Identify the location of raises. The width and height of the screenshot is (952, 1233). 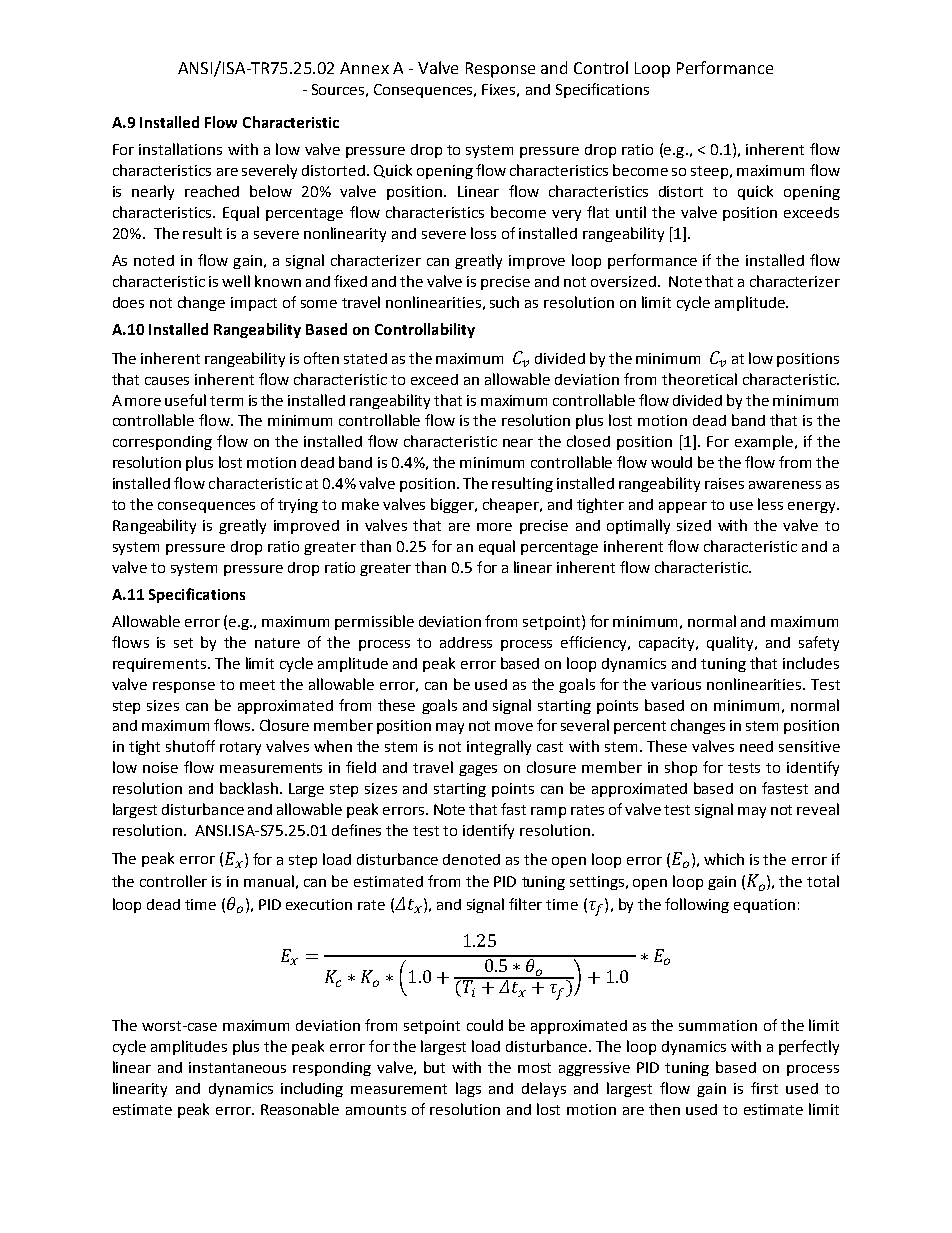
(724, 483).
